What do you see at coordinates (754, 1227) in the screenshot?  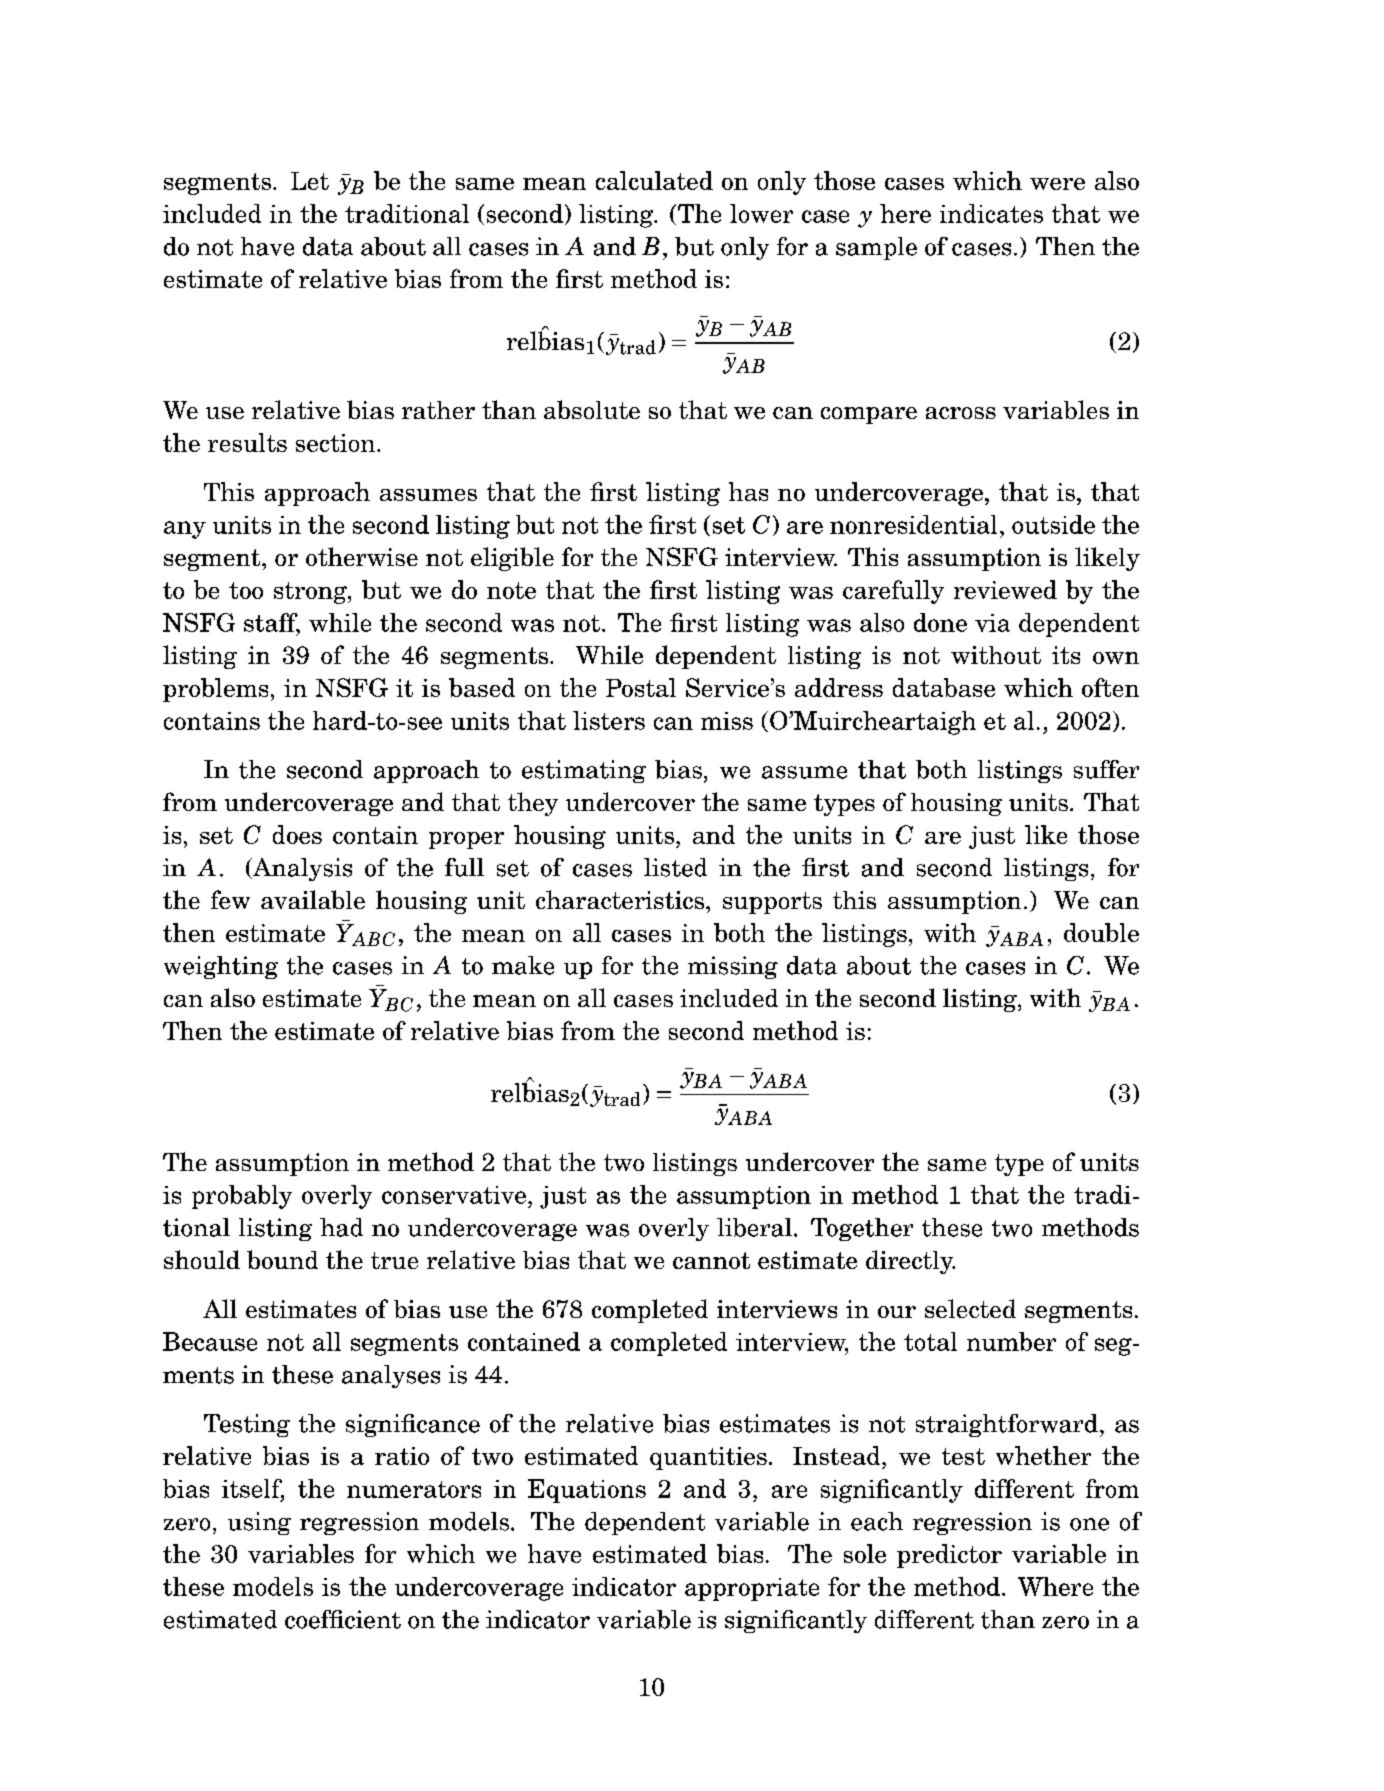 I see `liberal` at bounding box center [754, 1227].
